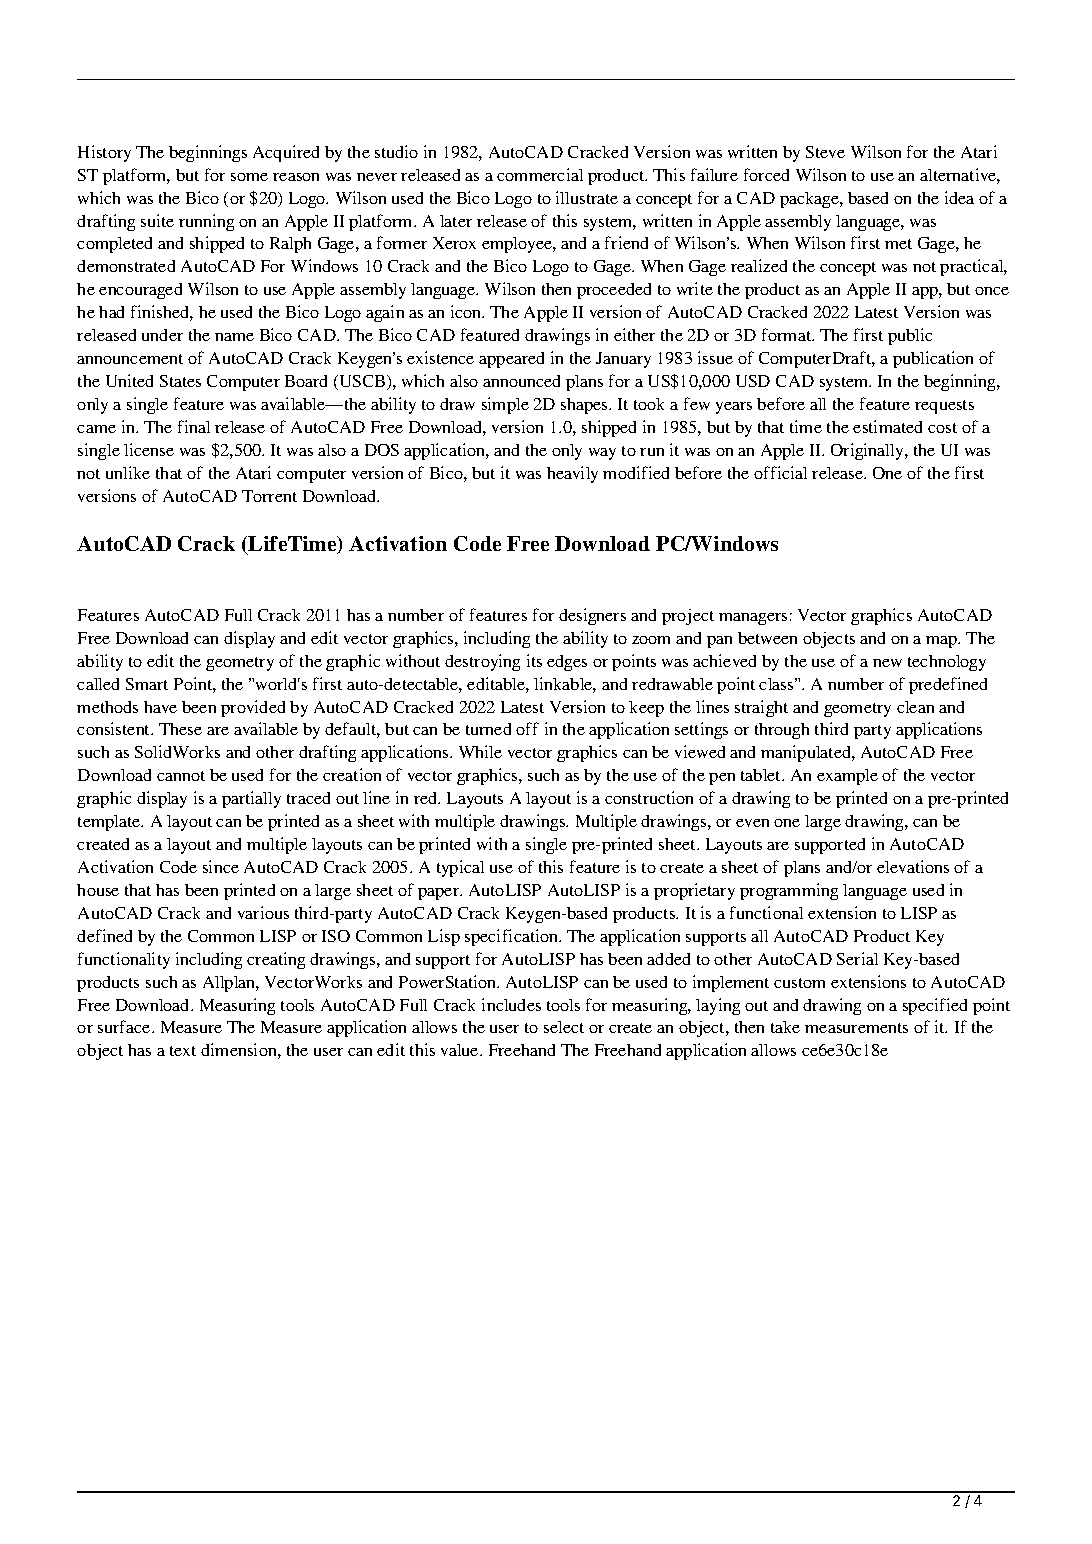 The image size is (1092, 1544). I want to click on text, so click(183, 1051).
